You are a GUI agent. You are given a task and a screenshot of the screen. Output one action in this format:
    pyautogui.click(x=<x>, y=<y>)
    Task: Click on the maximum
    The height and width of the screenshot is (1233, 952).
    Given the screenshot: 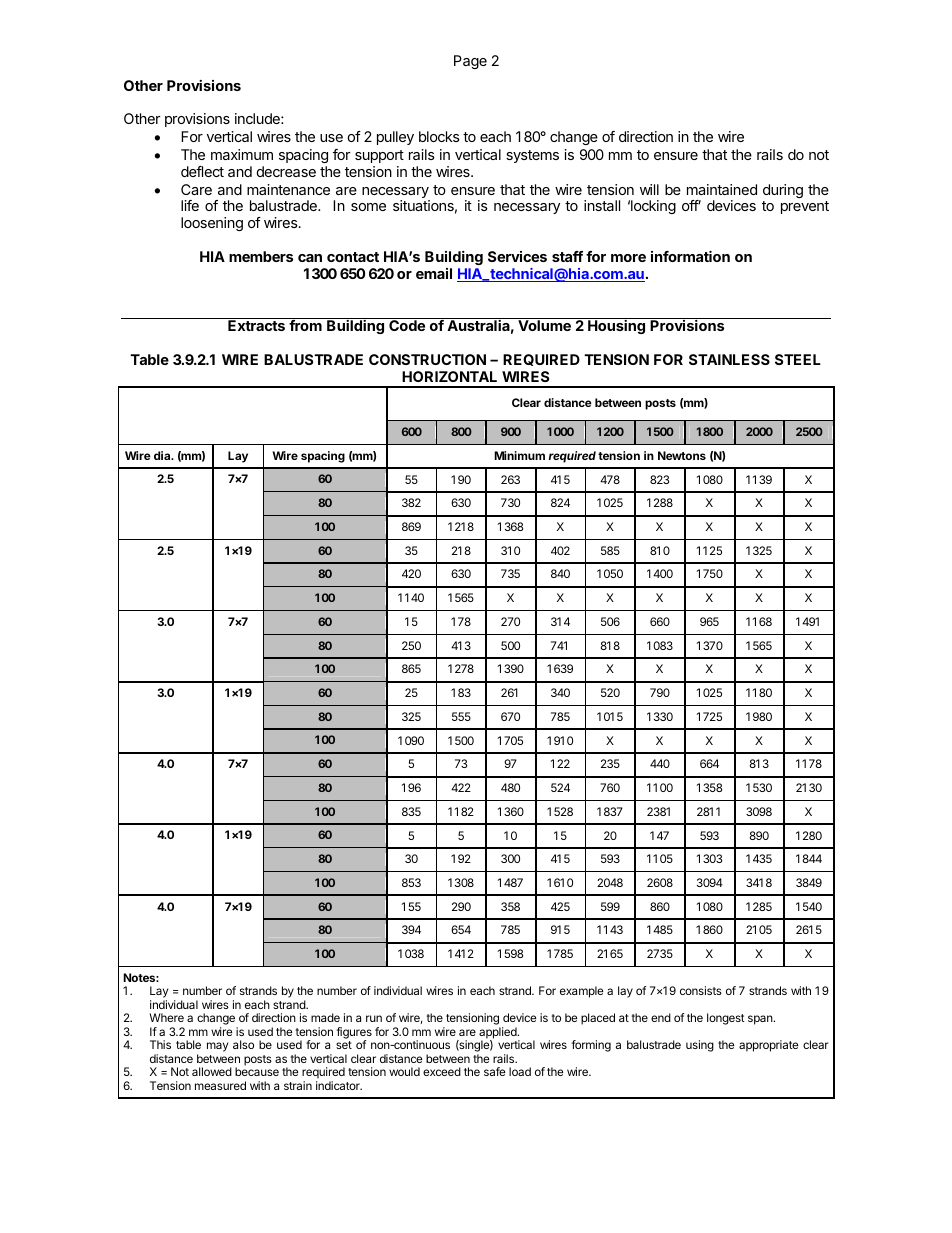 What is the action you would take?
    pyautogui.click(x=242, y=154)
